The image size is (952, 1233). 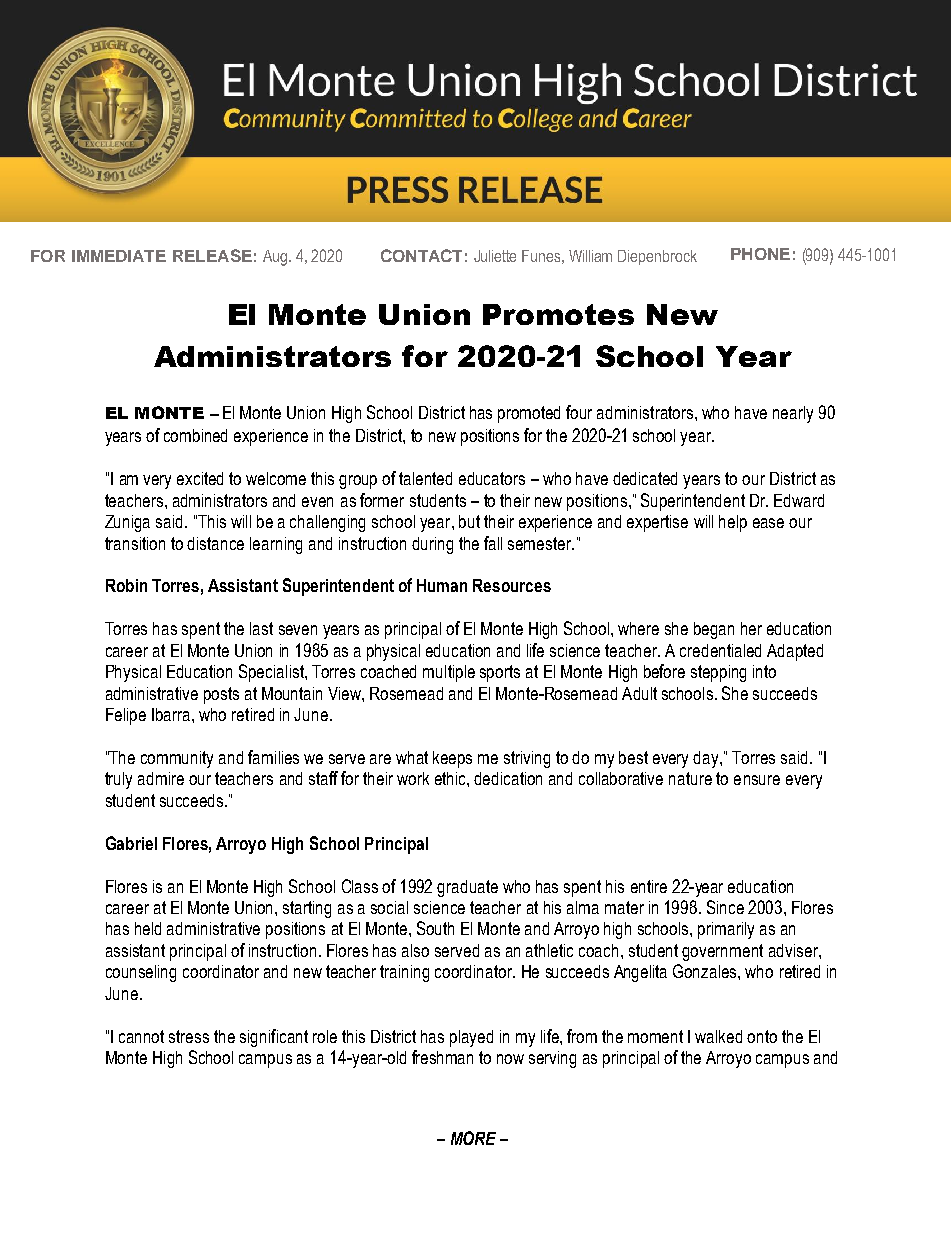 What do you see at coordinates (449, 673) in the image?
I see `multiple` at bounding box center [449, 673].
